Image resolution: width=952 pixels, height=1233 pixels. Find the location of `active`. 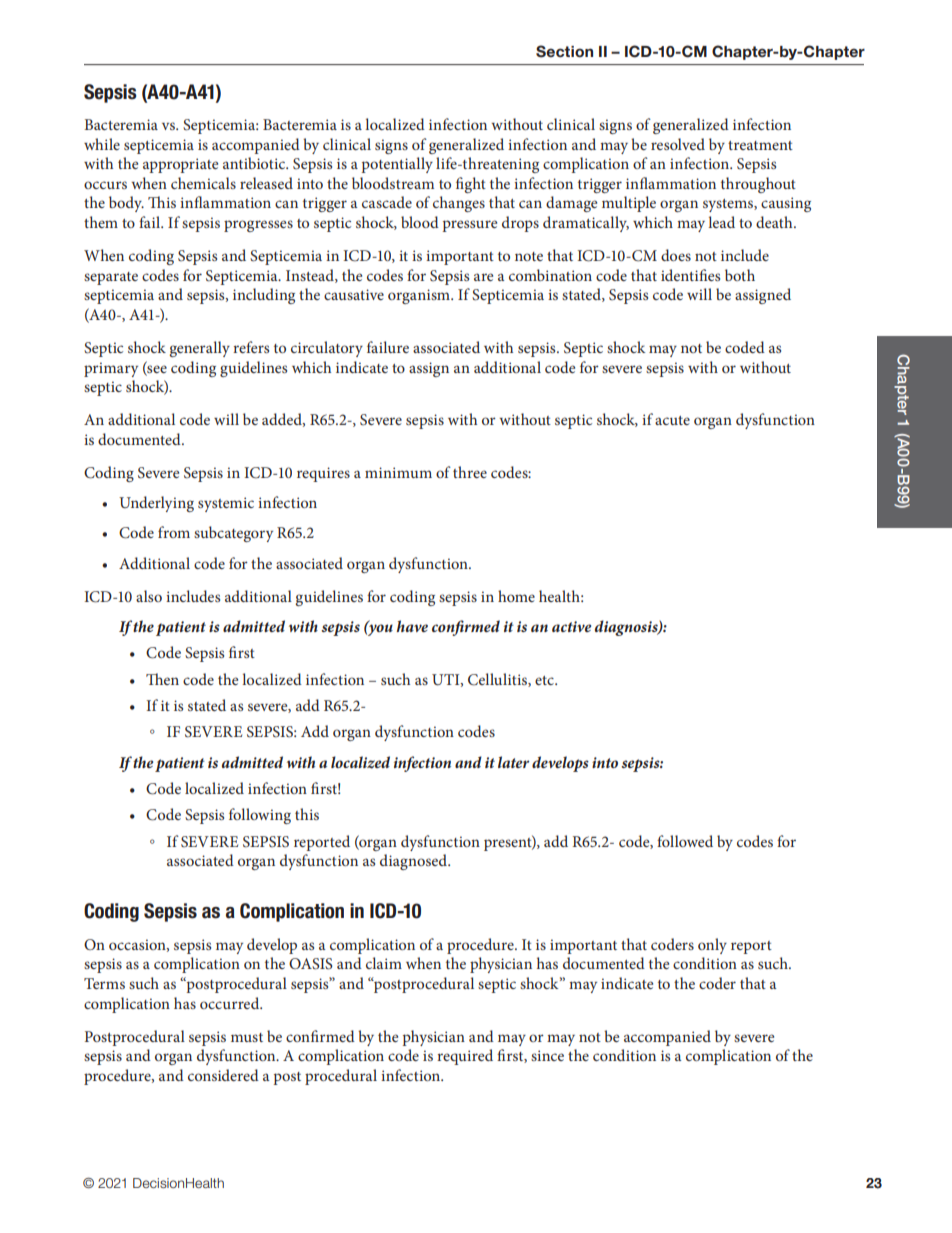

active is located at coordinates (571, 626).
